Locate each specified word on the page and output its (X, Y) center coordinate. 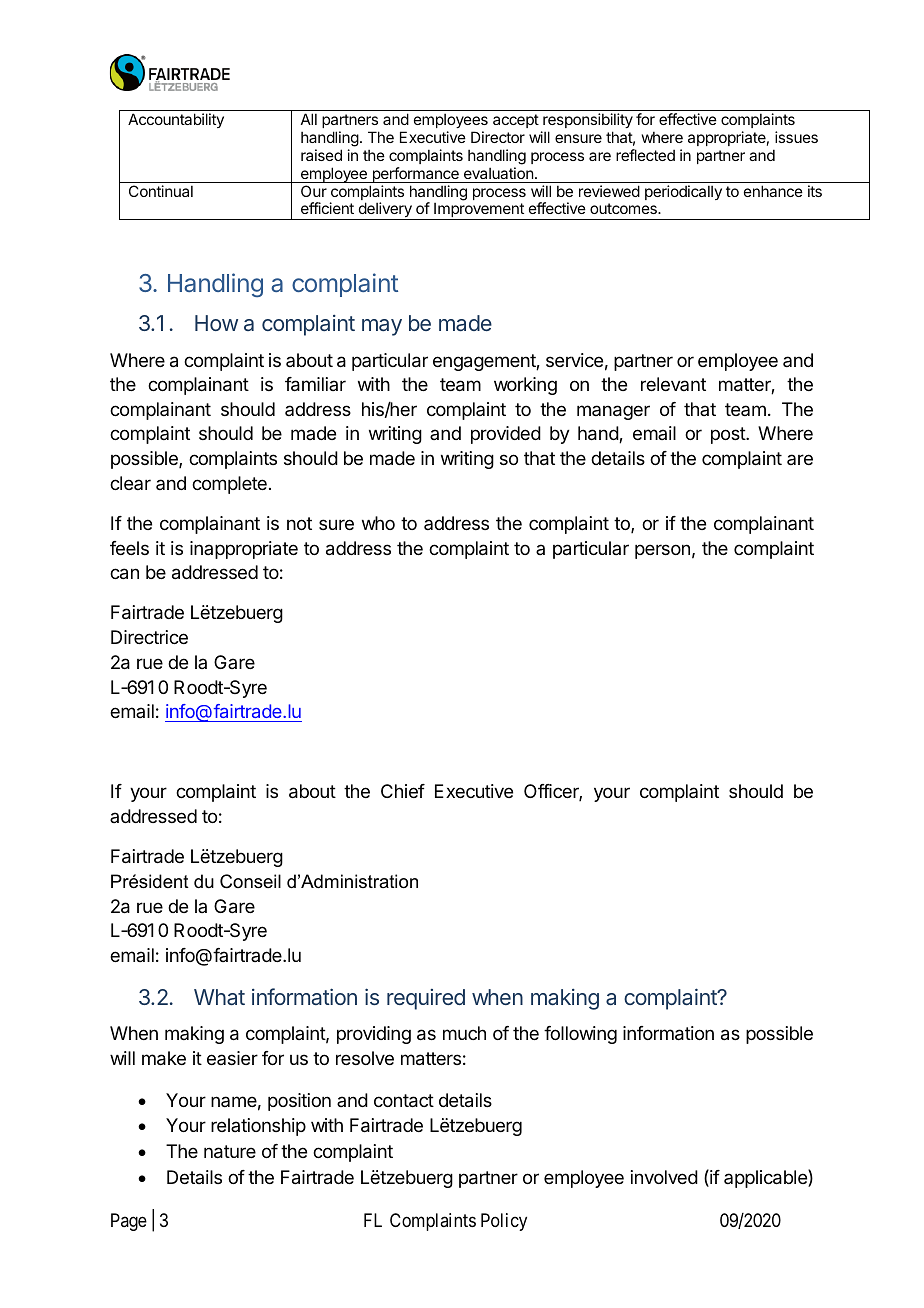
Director (498, 137)
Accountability (176, 120)
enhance (773, 191)
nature (230, 1152)
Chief (403, 791)
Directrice (149, 637)
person (662, 551)
